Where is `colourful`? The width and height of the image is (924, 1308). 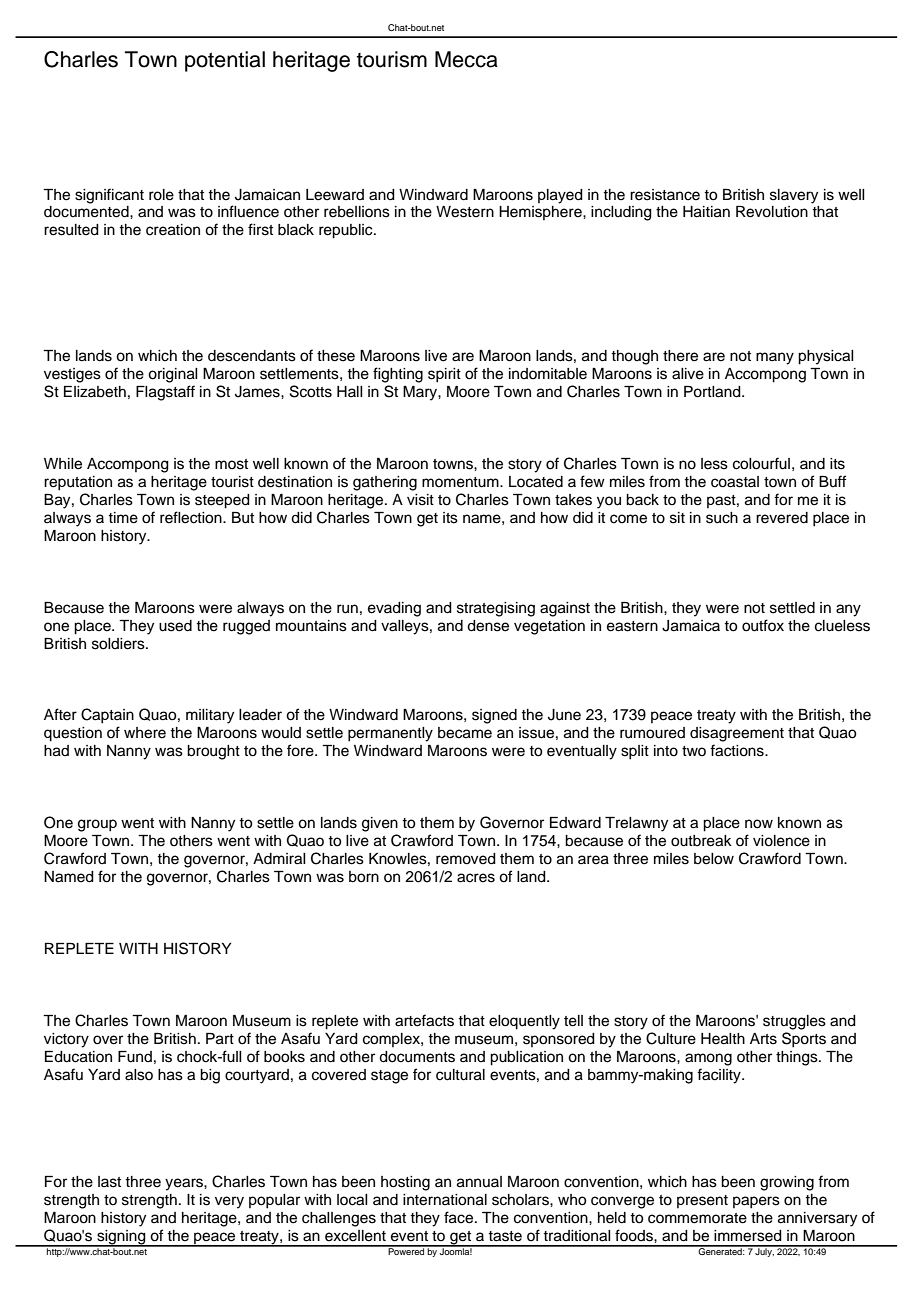
colourful is located at coordinates (761, 463).
